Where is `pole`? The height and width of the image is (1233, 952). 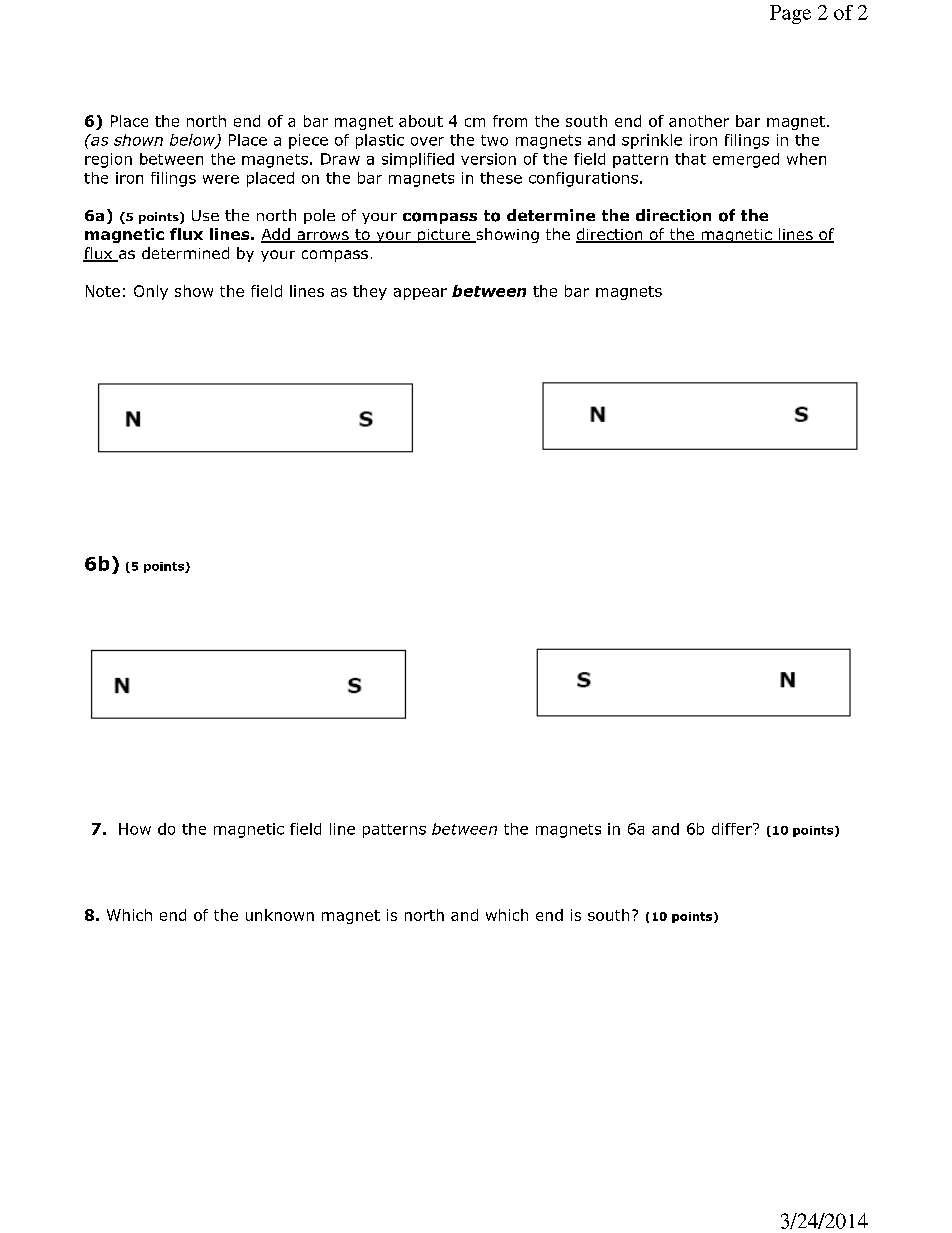
pole is located at coordinates (319, 216).
